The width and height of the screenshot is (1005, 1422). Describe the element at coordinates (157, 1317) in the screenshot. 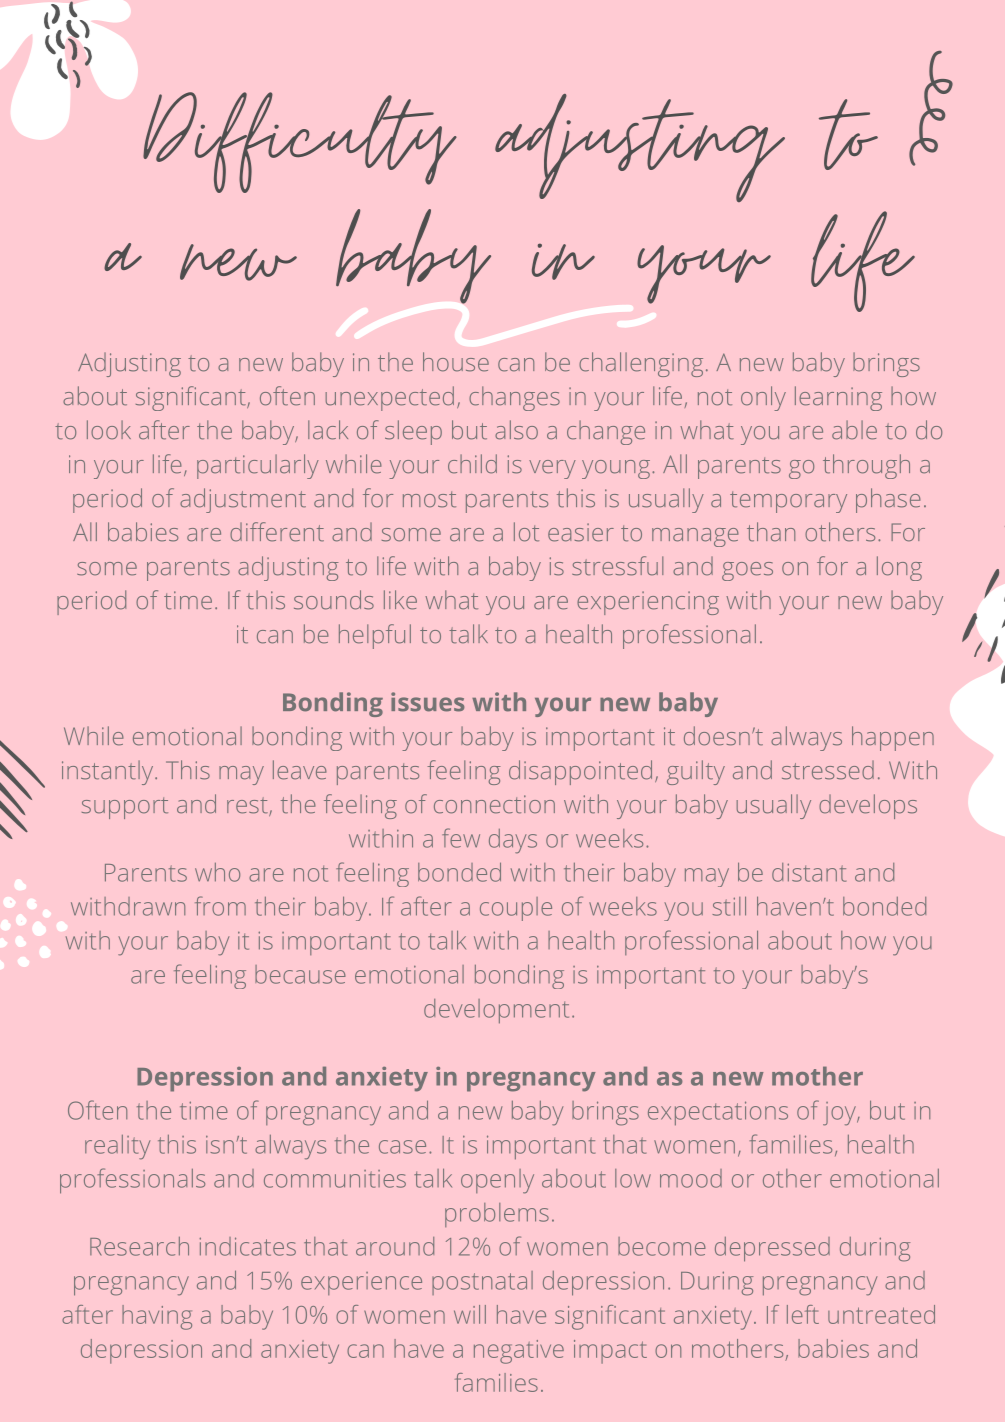

I see `having` at that location.
